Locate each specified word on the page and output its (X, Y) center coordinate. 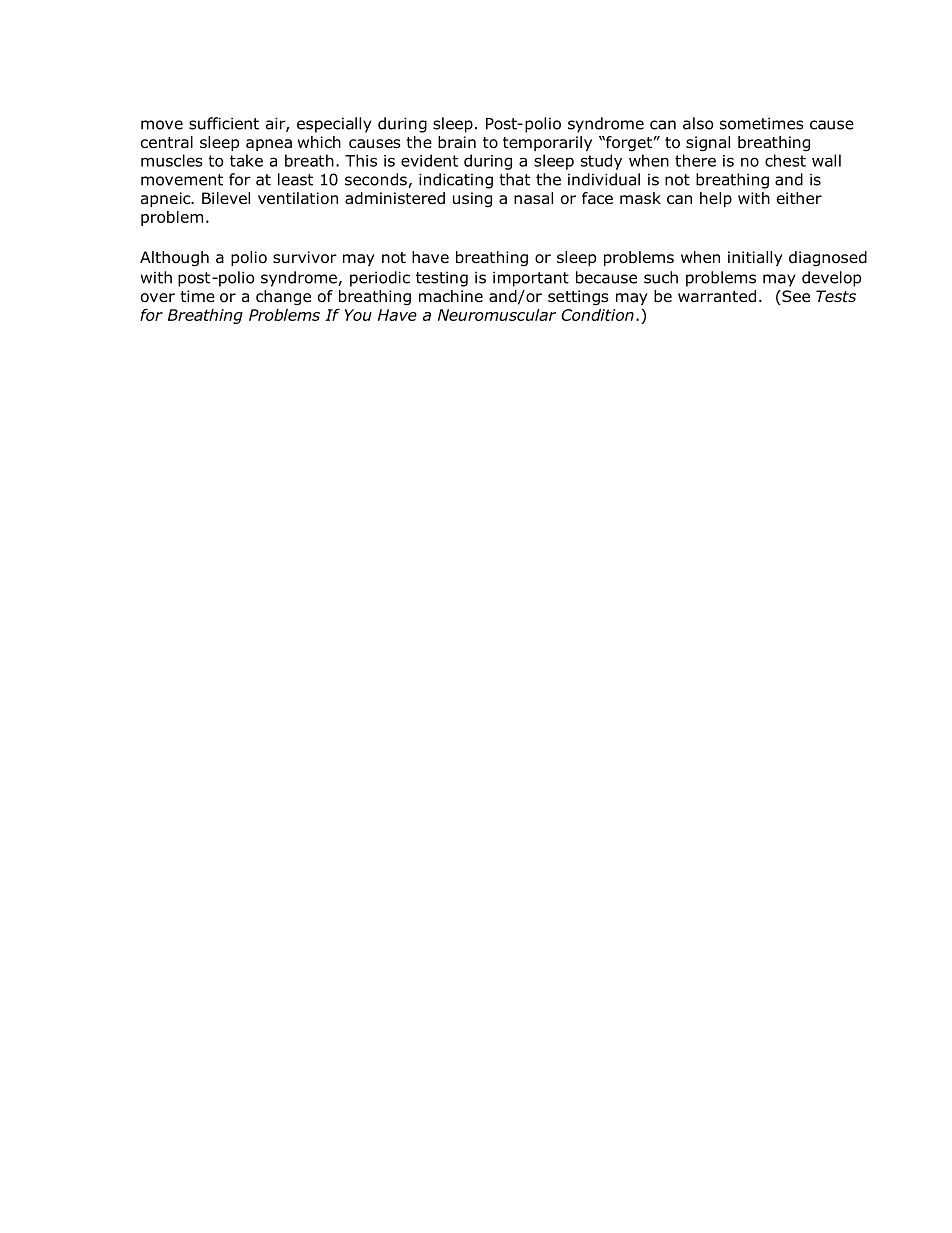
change (283, 298)
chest (785, 160)
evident (429, 160)
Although (174, 259)
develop (831, 279)
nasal (533, 198)
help (716, 199)
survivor (305, 257)
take (246, 160)
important (531, 279)
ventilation (298, 198)
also (698, 123)
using (472, 200)
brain (457, 142)
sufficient (224, 123)
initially (755, 258)
